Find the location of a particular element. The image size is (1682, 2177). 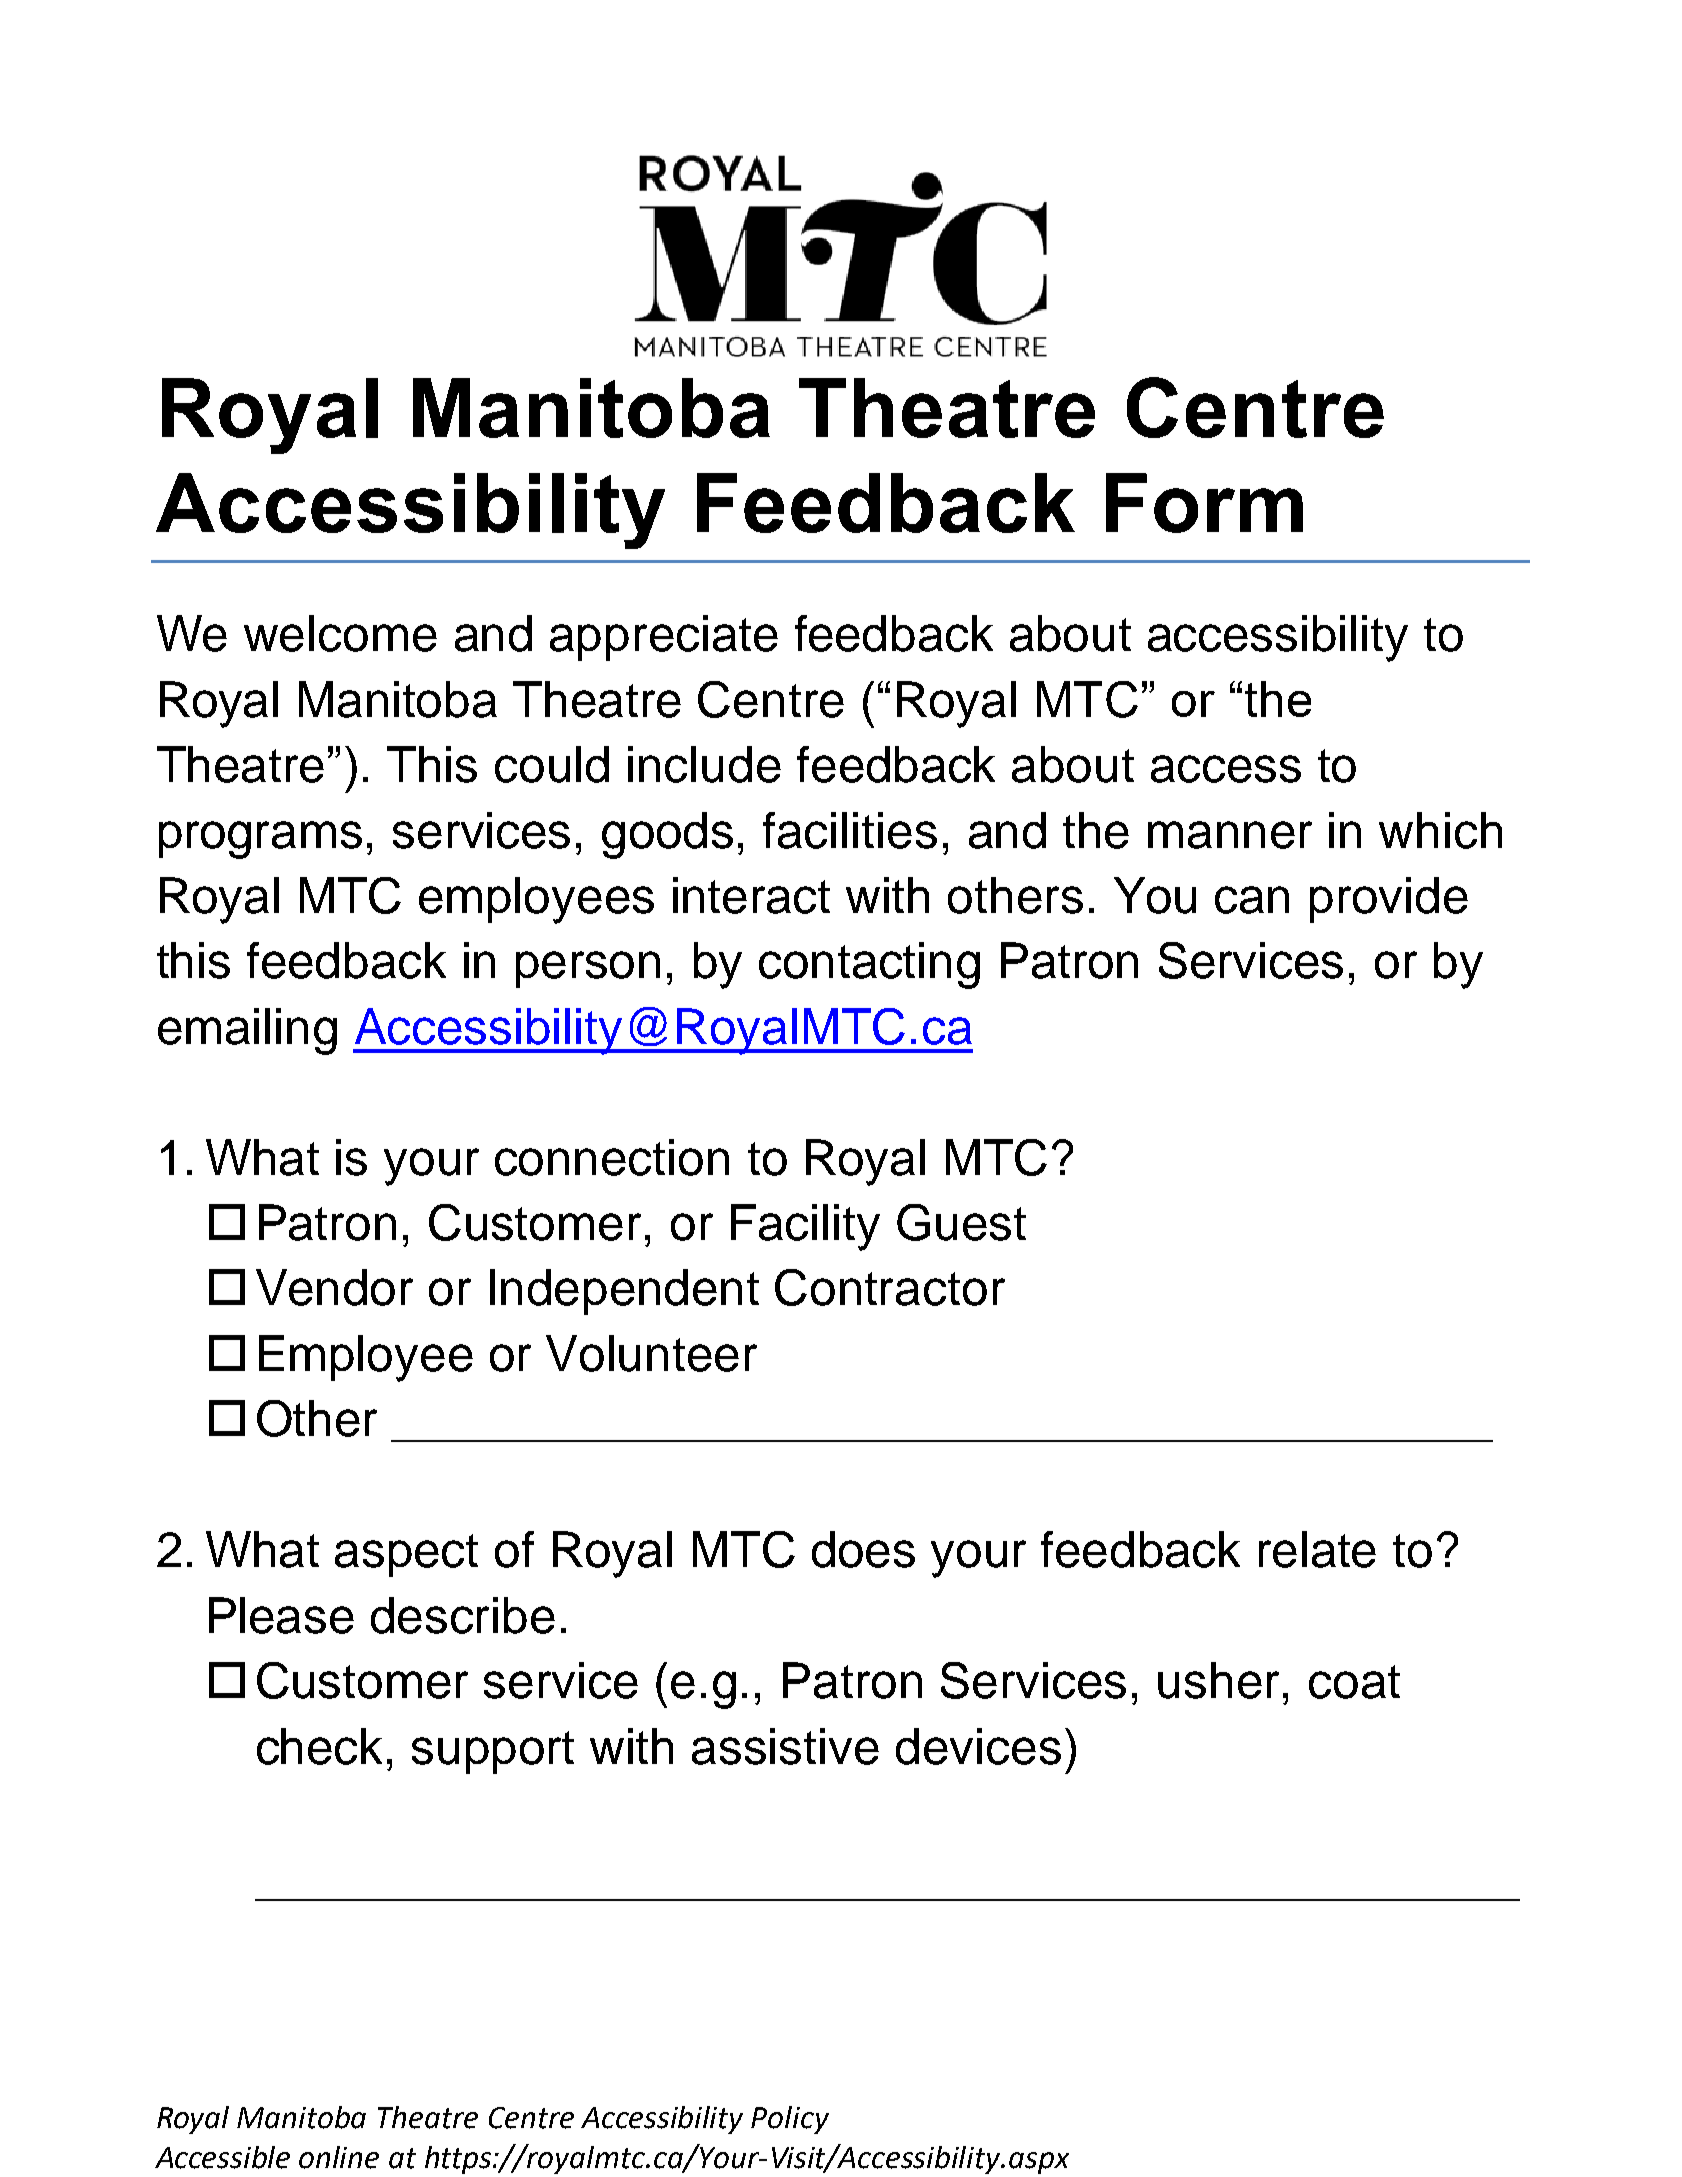

Form is located at coordinates (1204, 503).
